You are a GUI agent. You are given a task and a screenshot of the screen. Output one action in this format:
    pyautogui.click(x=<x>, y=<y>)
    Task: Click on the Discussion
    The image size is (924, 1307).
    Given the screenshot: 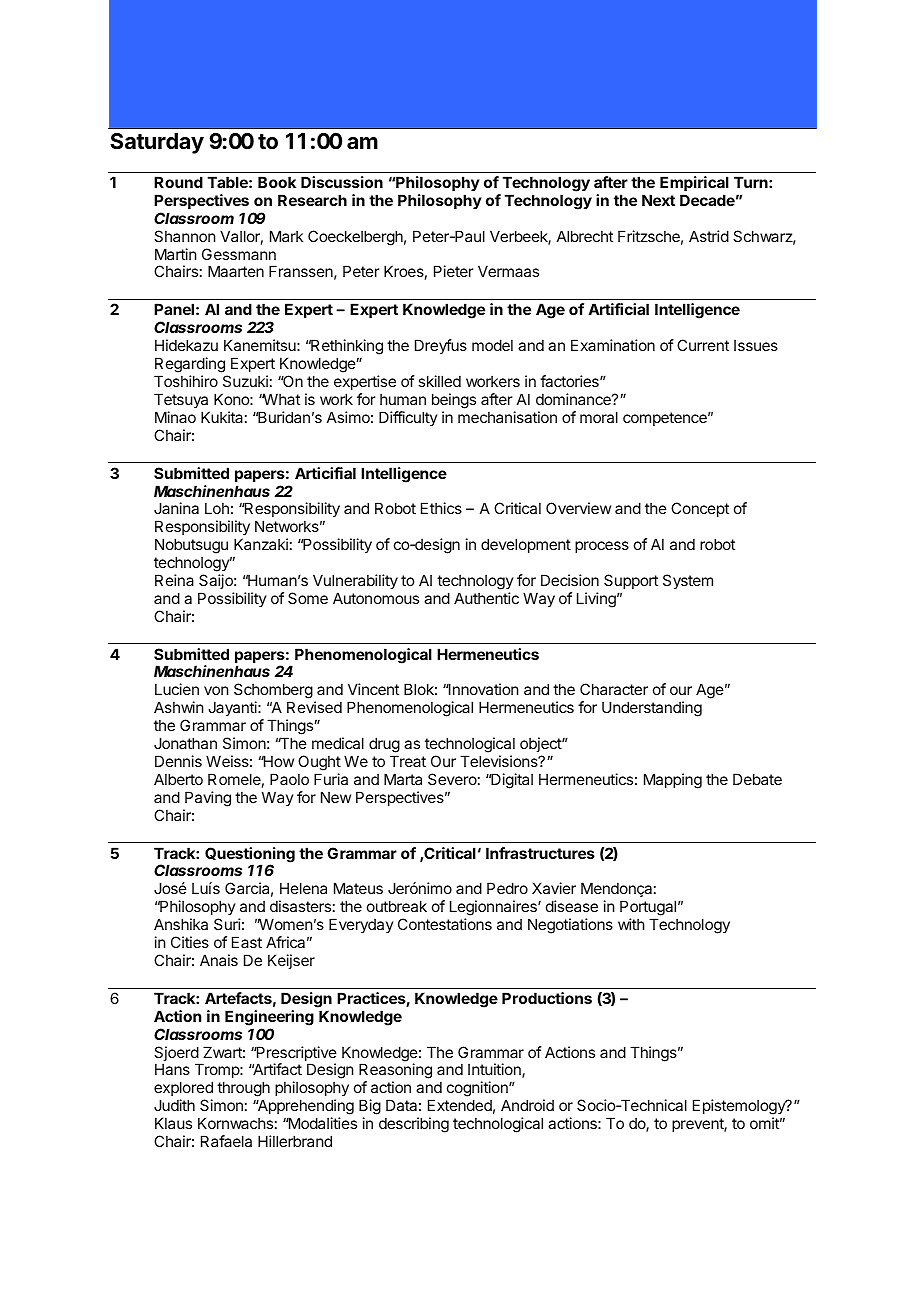 What is the action you would take?
    pyautogui.click(x=342, y=182)
